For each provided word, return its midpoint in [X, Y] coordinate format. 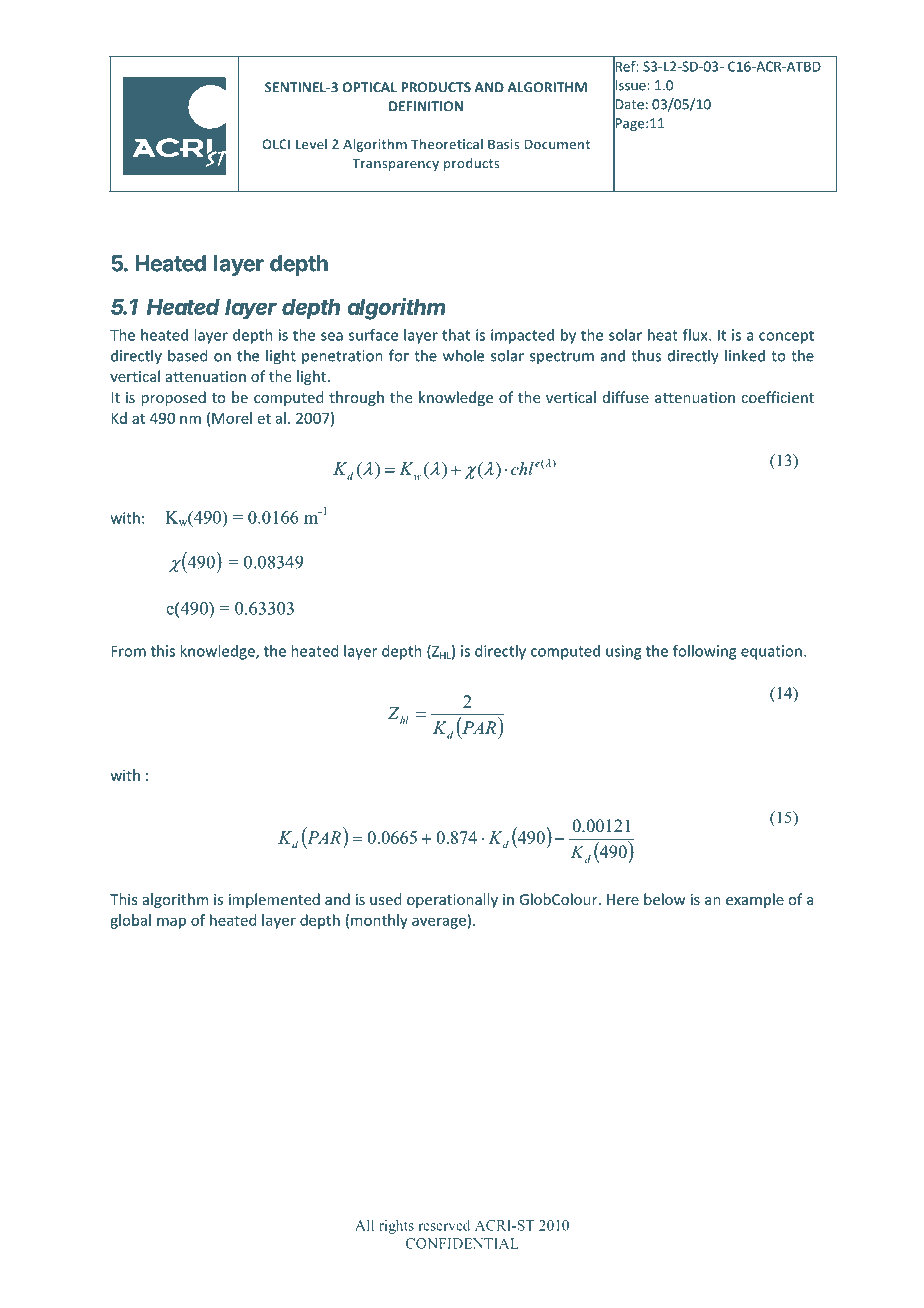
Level [311, 144]
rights [396, 1227]
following [704, 652]
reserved [444, 1225]
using [623, 652]
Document [557, 144]
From [128, 651]
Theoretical [447, 144]
